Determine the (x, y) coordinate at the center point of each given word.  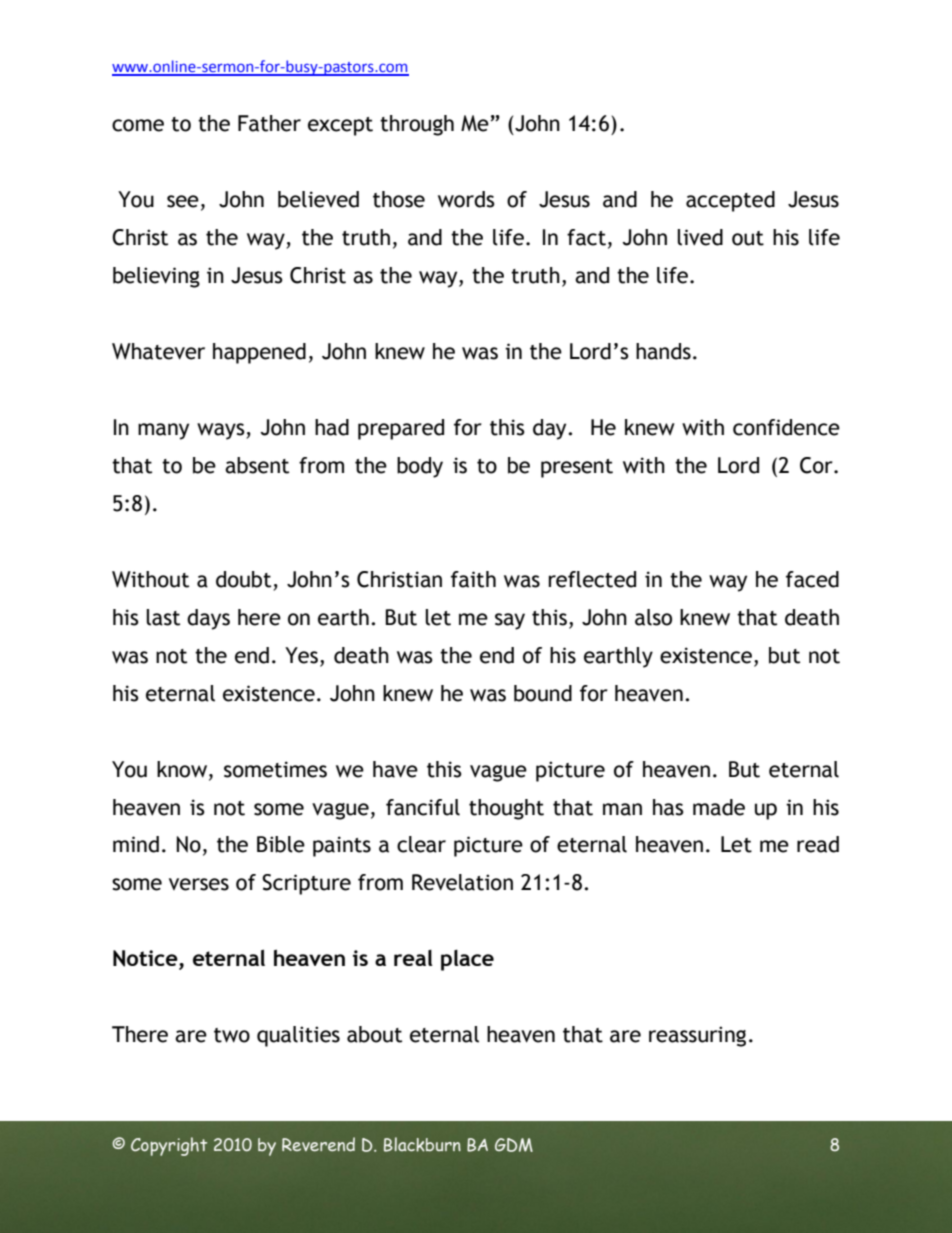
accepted (730, 201)
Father (269, 123)
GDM (514, 1145)
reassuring (697, 1036)
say (510, 621)
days (208, 619)
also (653, 617)
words (466, 199)
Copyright (169, 1146)
